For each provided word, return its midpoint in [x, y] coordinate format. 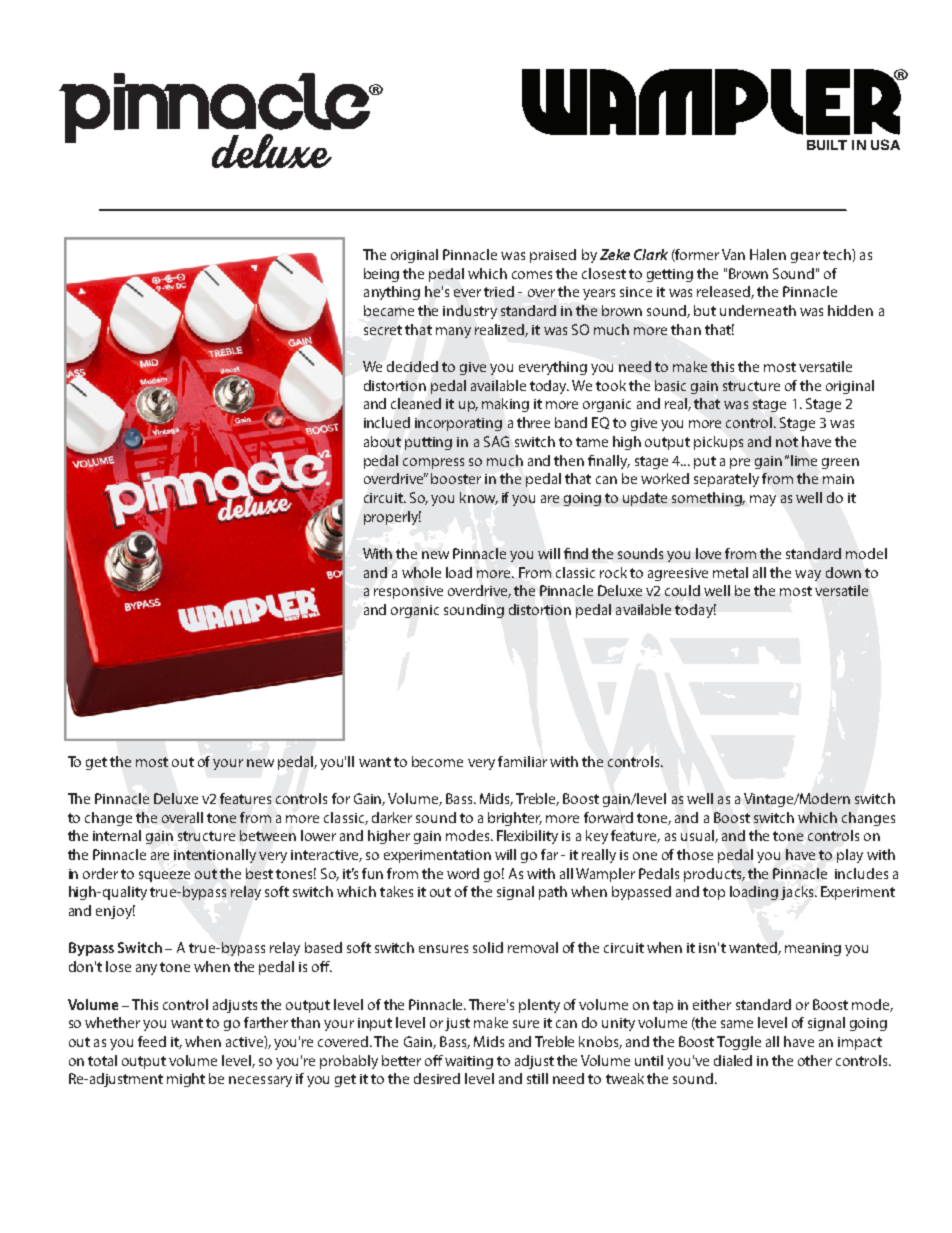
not [787, 442]
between [268, 835]
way [808, 575]
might [186, 1080]
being [381, 275]
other [815, 1060]
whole [421, 572]
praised [553, 256]
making [505, 405]
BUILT [827, 145]
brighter [515, 819]
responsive [408, 592]
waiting [469, 1062]
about [382, 441]
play [850, 856]
